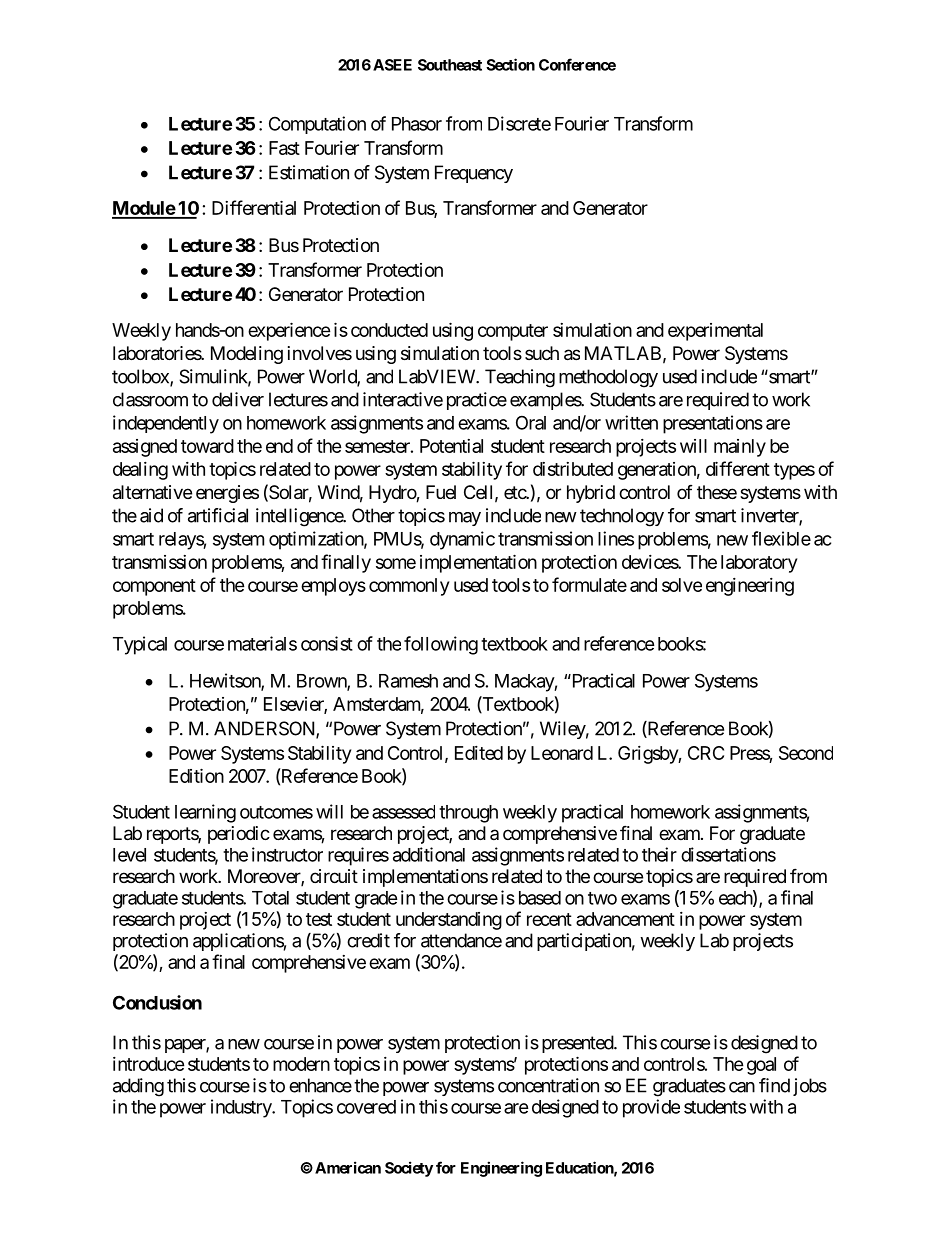 The height and width of the screenshot is (1233, 952). What do you see at coordinates (682, 585) in the screenshot?
I see `solve` at bounding box center [682, 585].
